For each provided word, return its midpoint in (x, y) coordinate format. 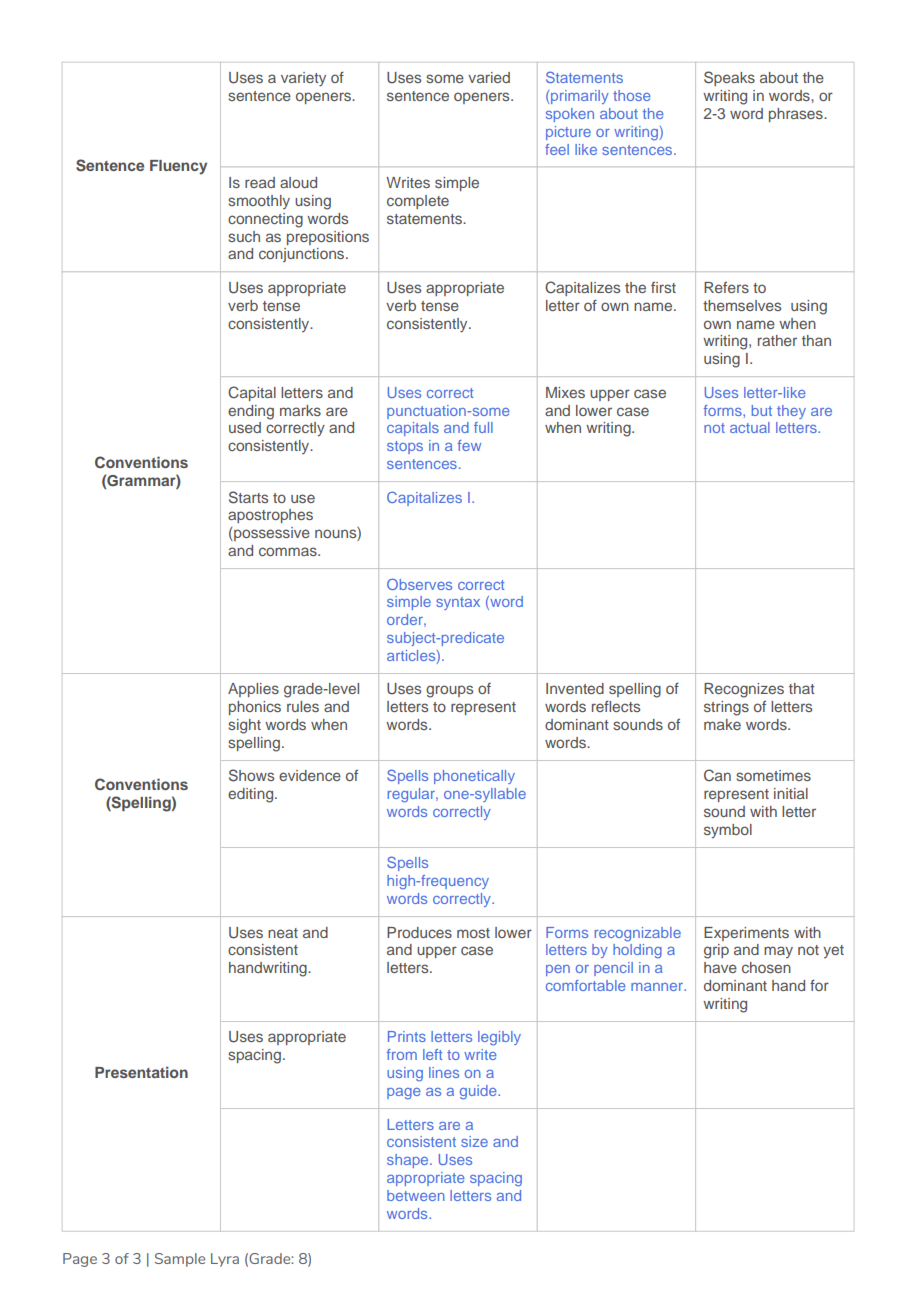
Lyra (225, 1260)
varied (489, 77)
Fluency (178, 167)
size (474, 1141)
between (416, 1195)
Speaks (729, 78)
